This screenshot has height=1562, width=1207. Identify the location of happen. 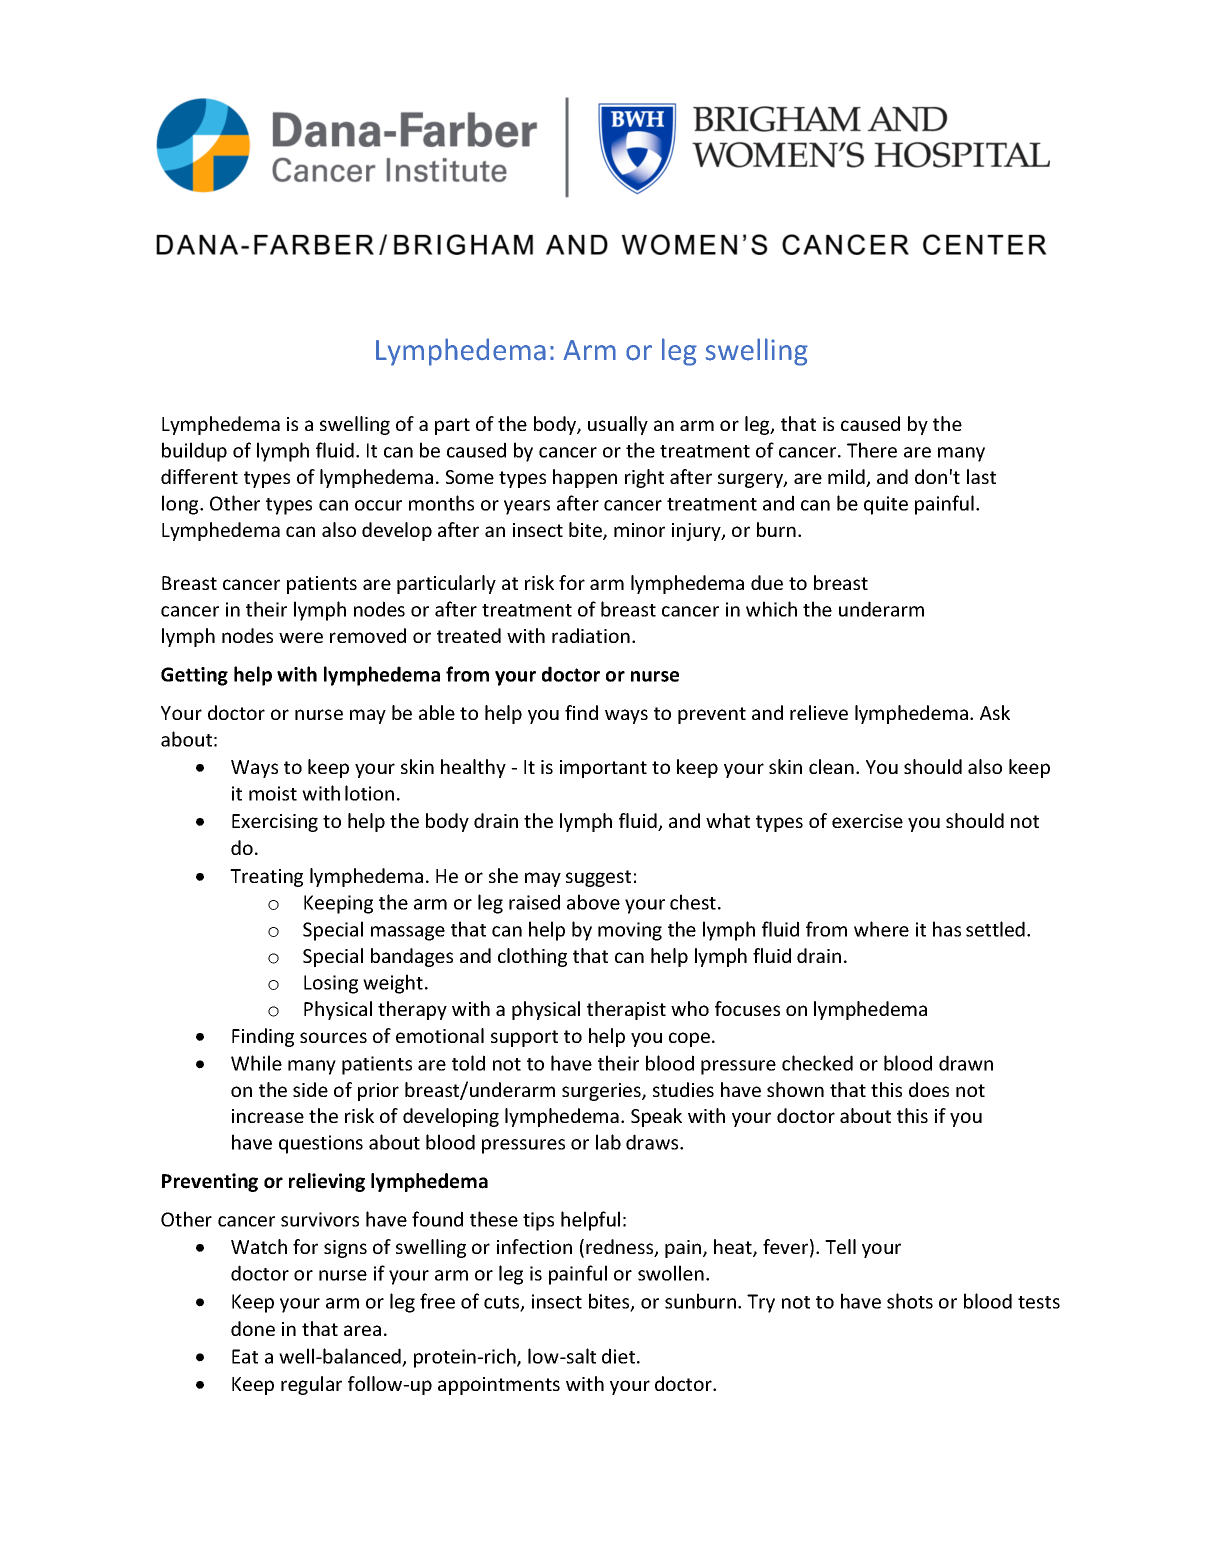
(585, 478).
